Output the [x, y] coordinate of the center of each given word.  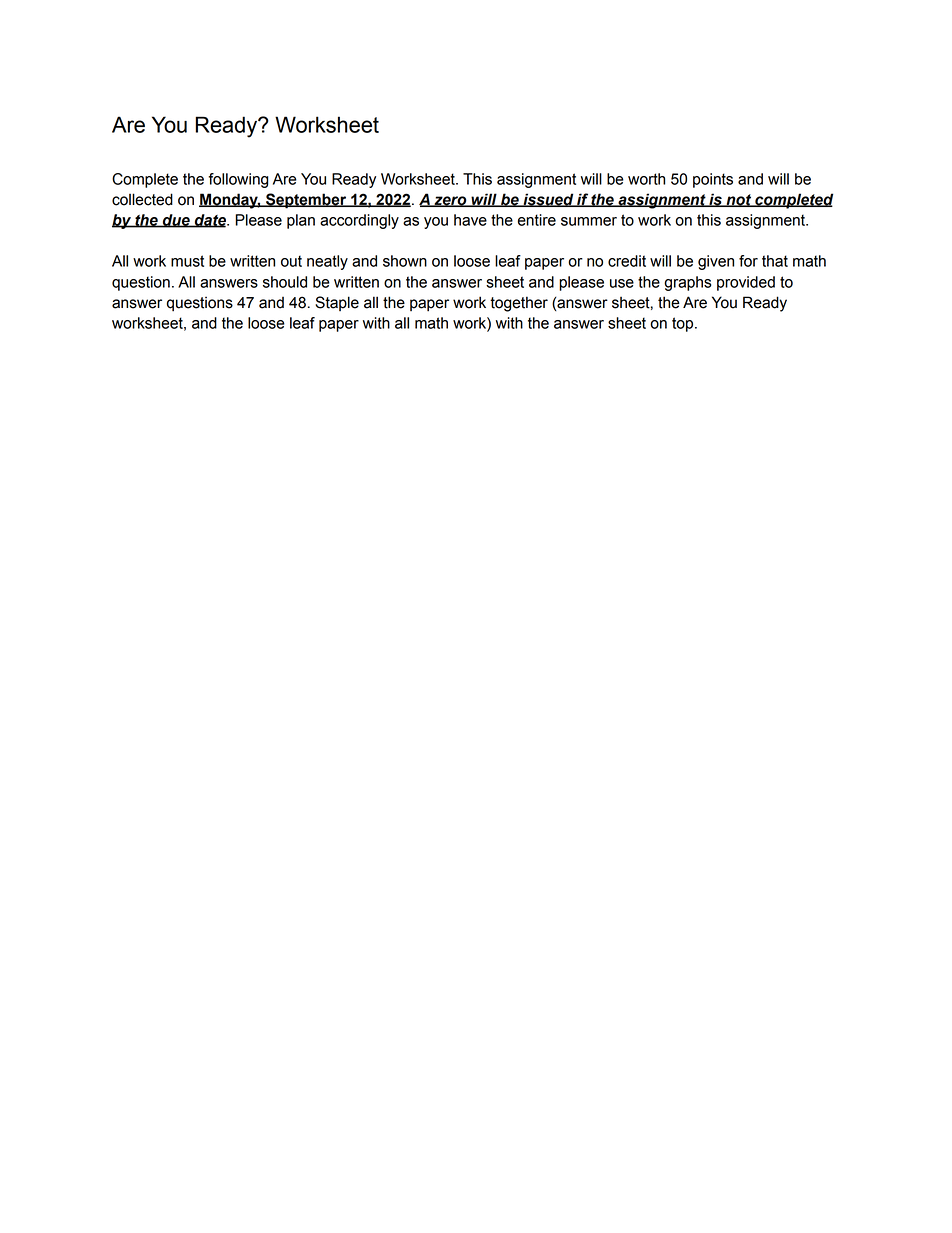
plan [301, 221]
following [238, 180]
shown [405, 261]
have [470, 220]
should [285, 282]
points [713, 180]
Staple [337, 303]
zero [450, 201]
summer [589, 221]
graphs [687, 283]
